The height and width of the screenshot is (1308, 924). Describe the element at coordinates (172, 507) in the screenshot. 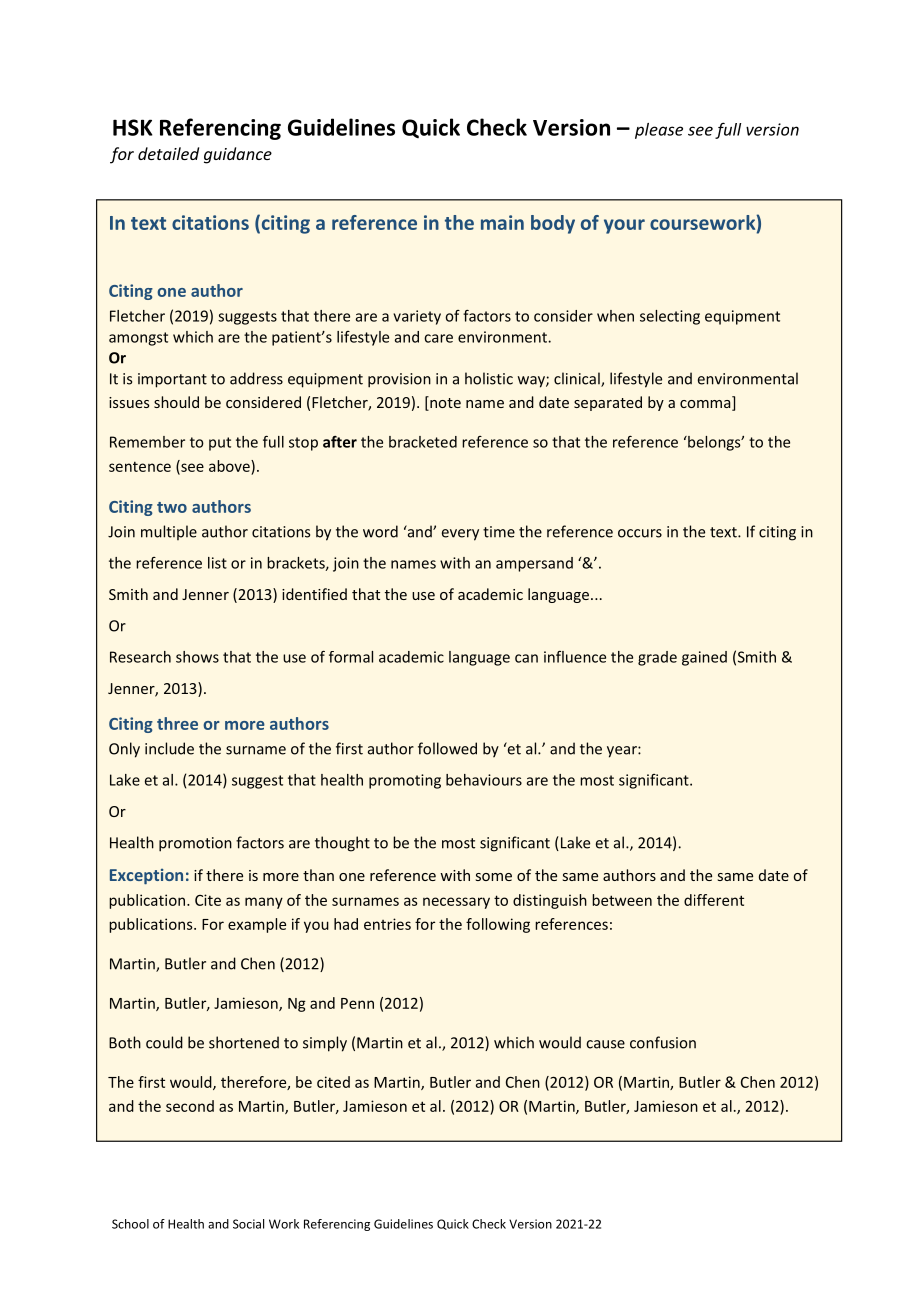

I see `two` at that location.
